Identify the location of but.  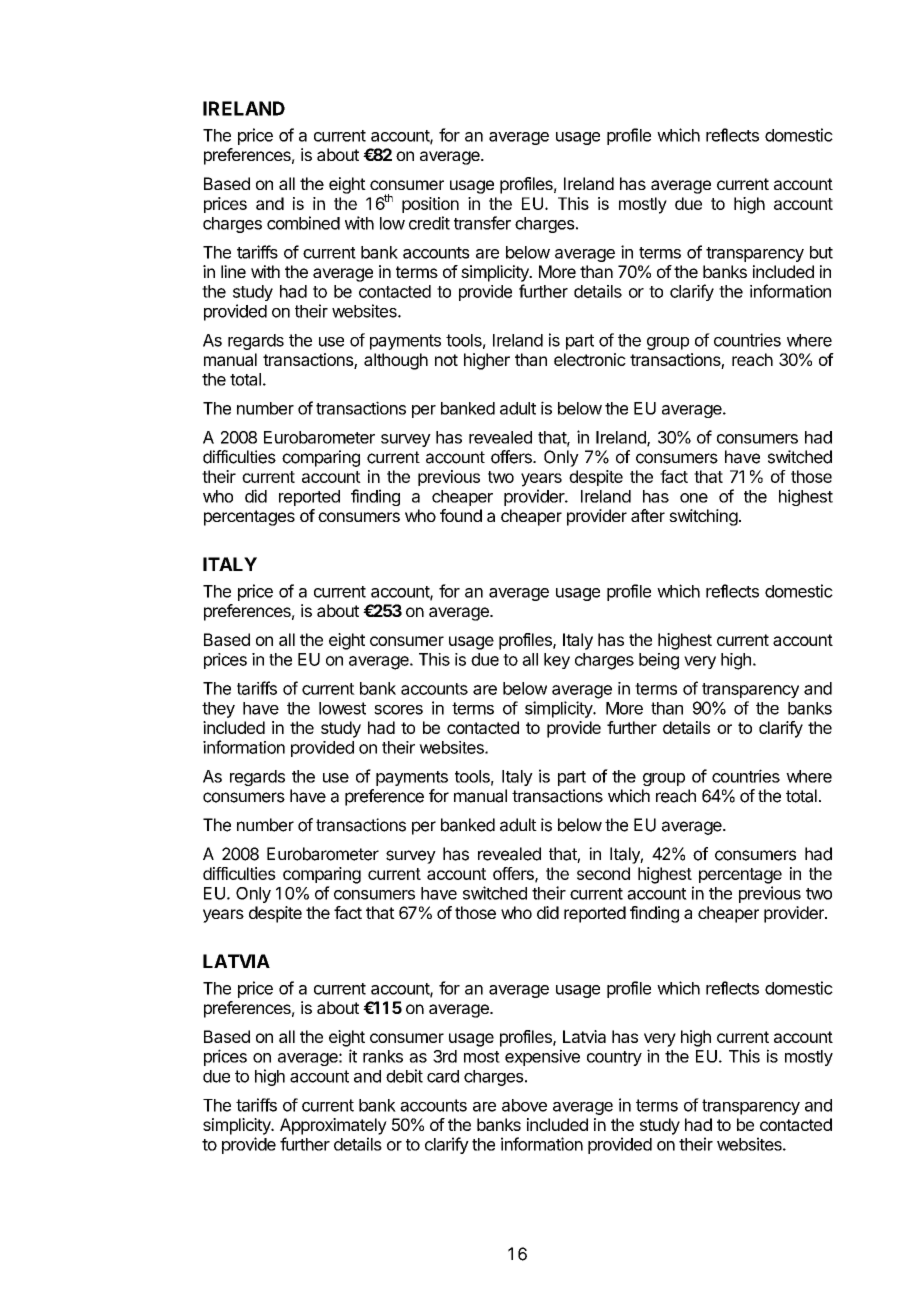
(821, 252).
